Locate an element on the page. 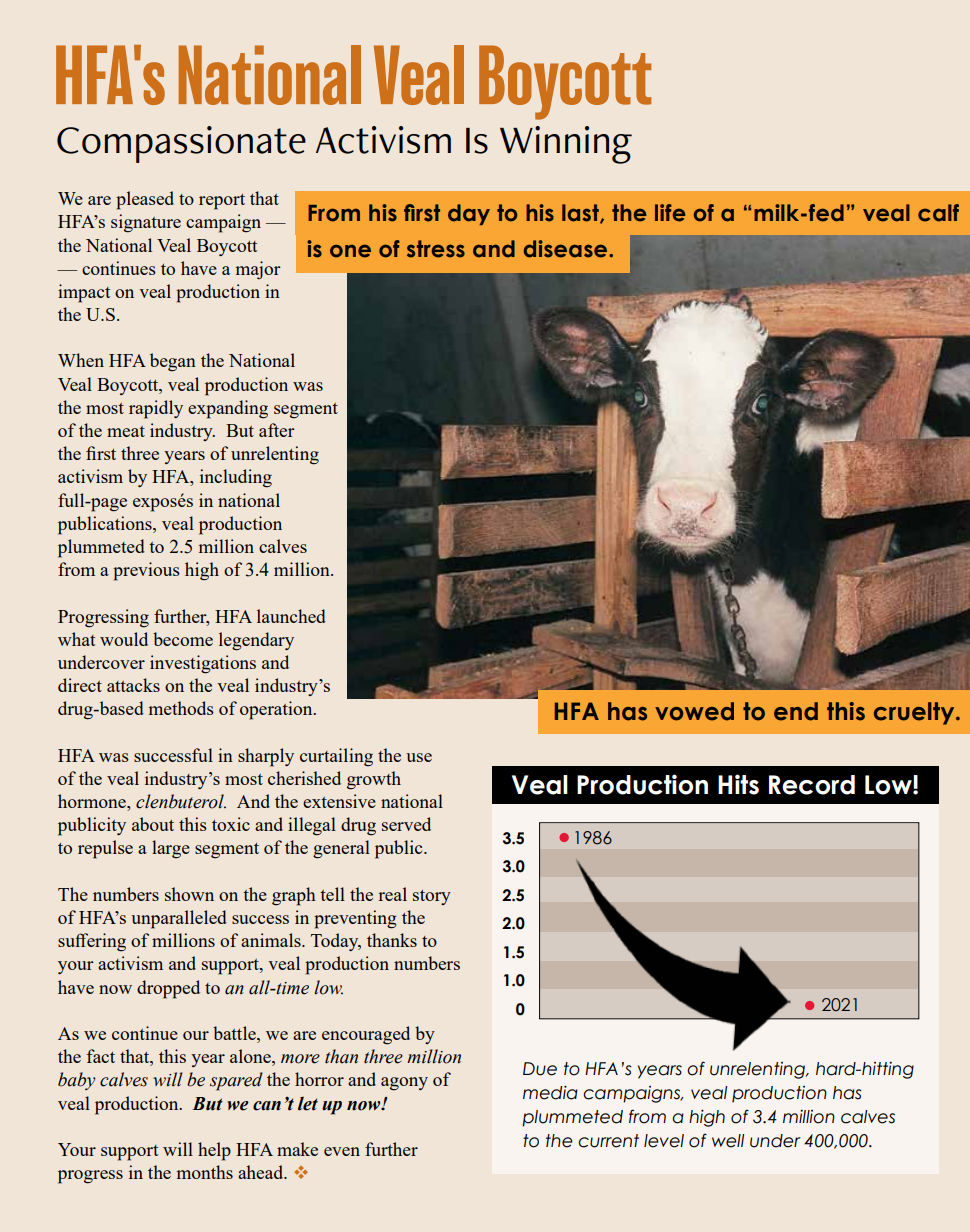  media is located at coordinates (550, 1092).
